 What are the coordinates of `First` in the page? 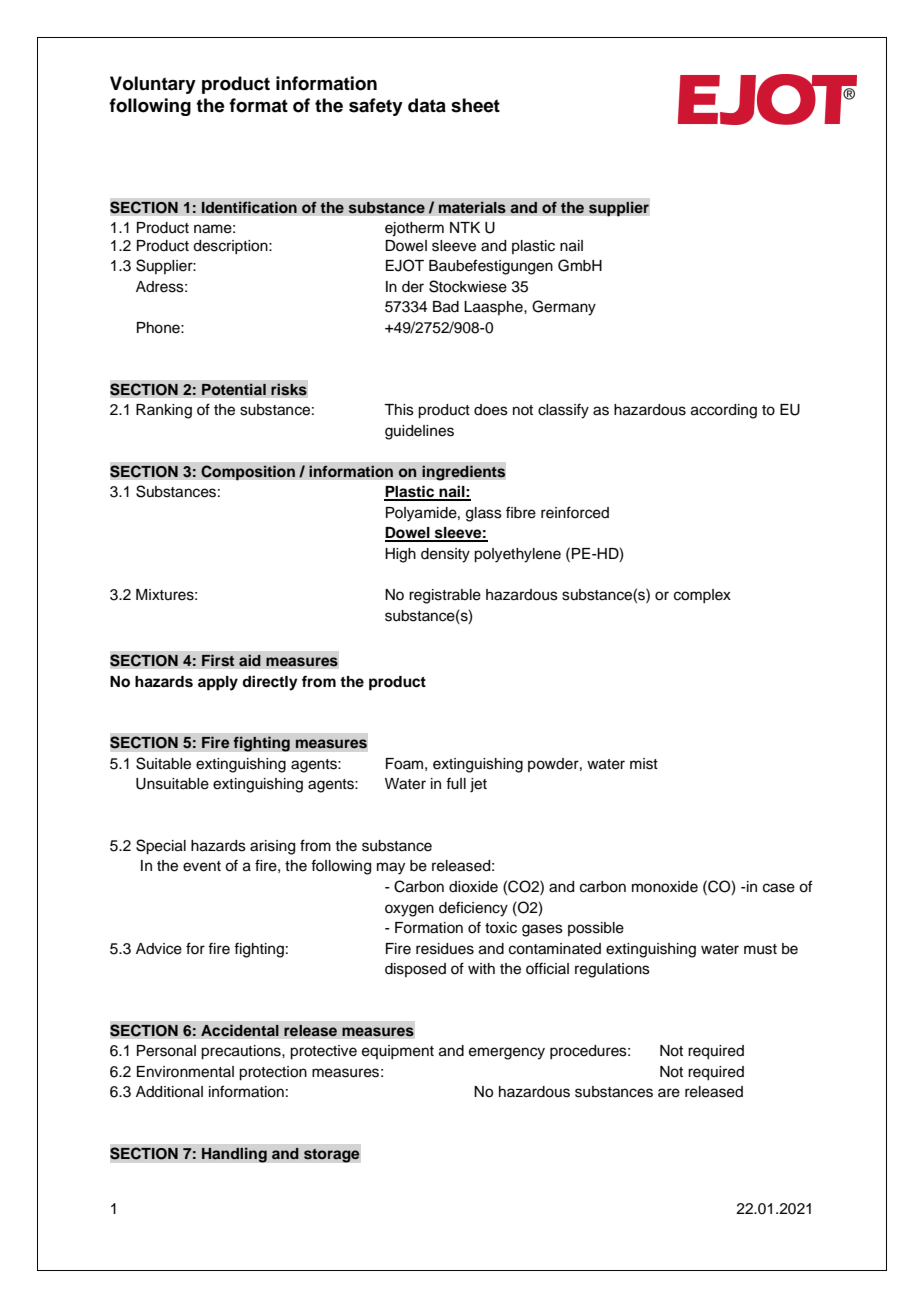 It's located at (218, 660).
